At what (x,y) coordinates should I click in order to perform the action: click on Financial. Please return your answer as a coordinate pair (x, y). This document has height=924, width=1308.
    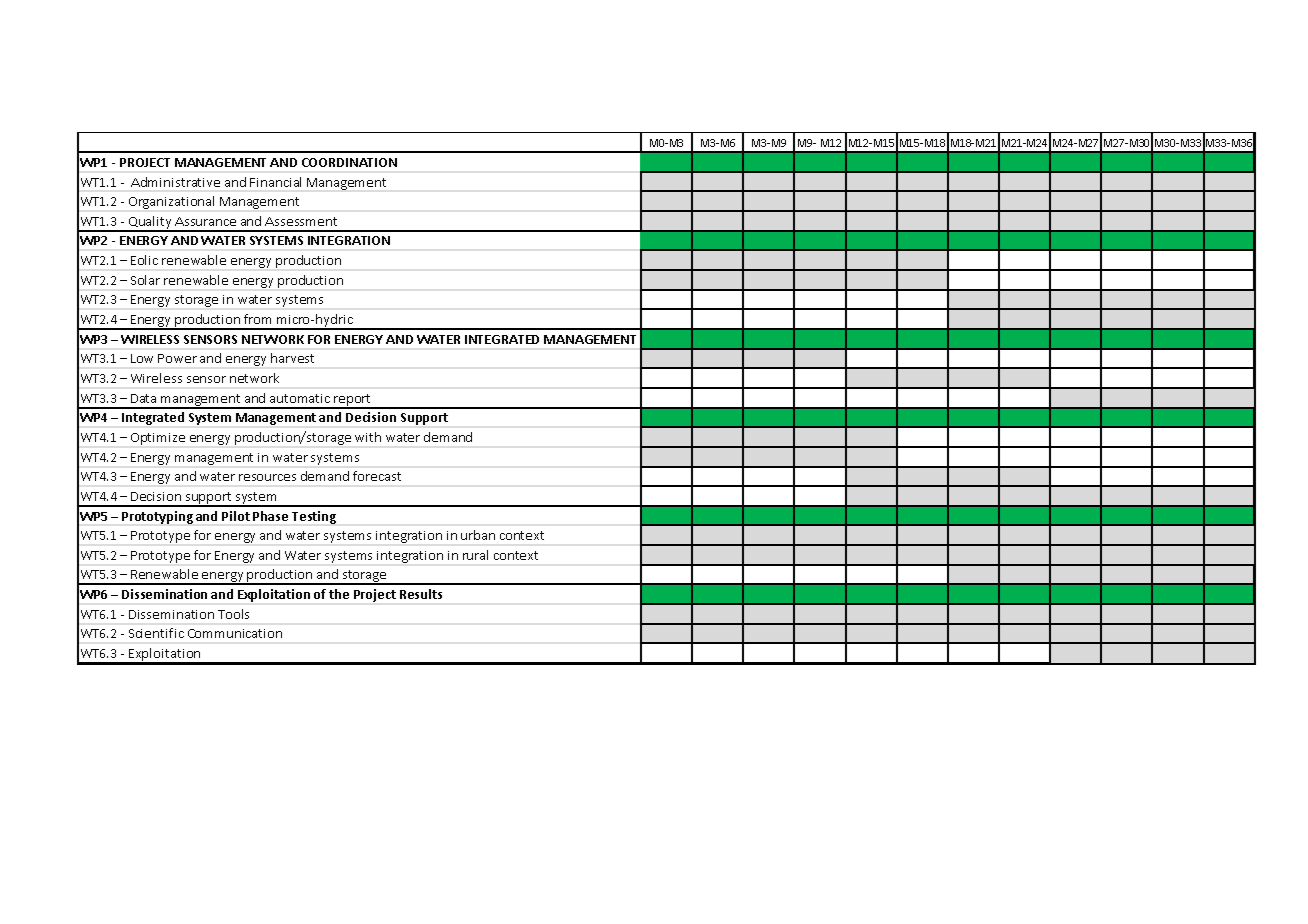
    Looking at the image, I should click on (275, 182).
